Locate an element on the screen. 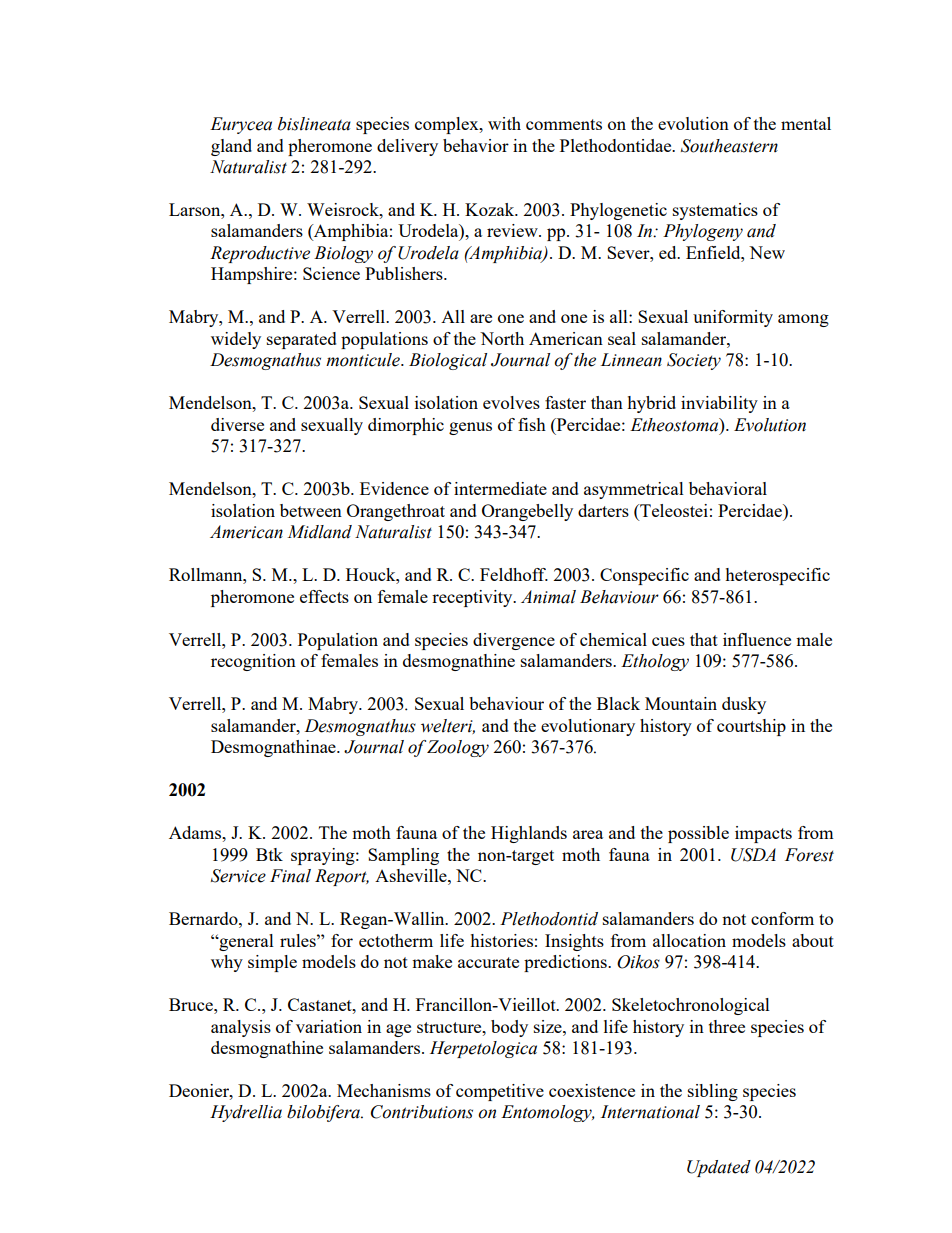 The height and width of the screenshot is (1233, 952). Mechanisms is located at coordinates (384, 1090).
